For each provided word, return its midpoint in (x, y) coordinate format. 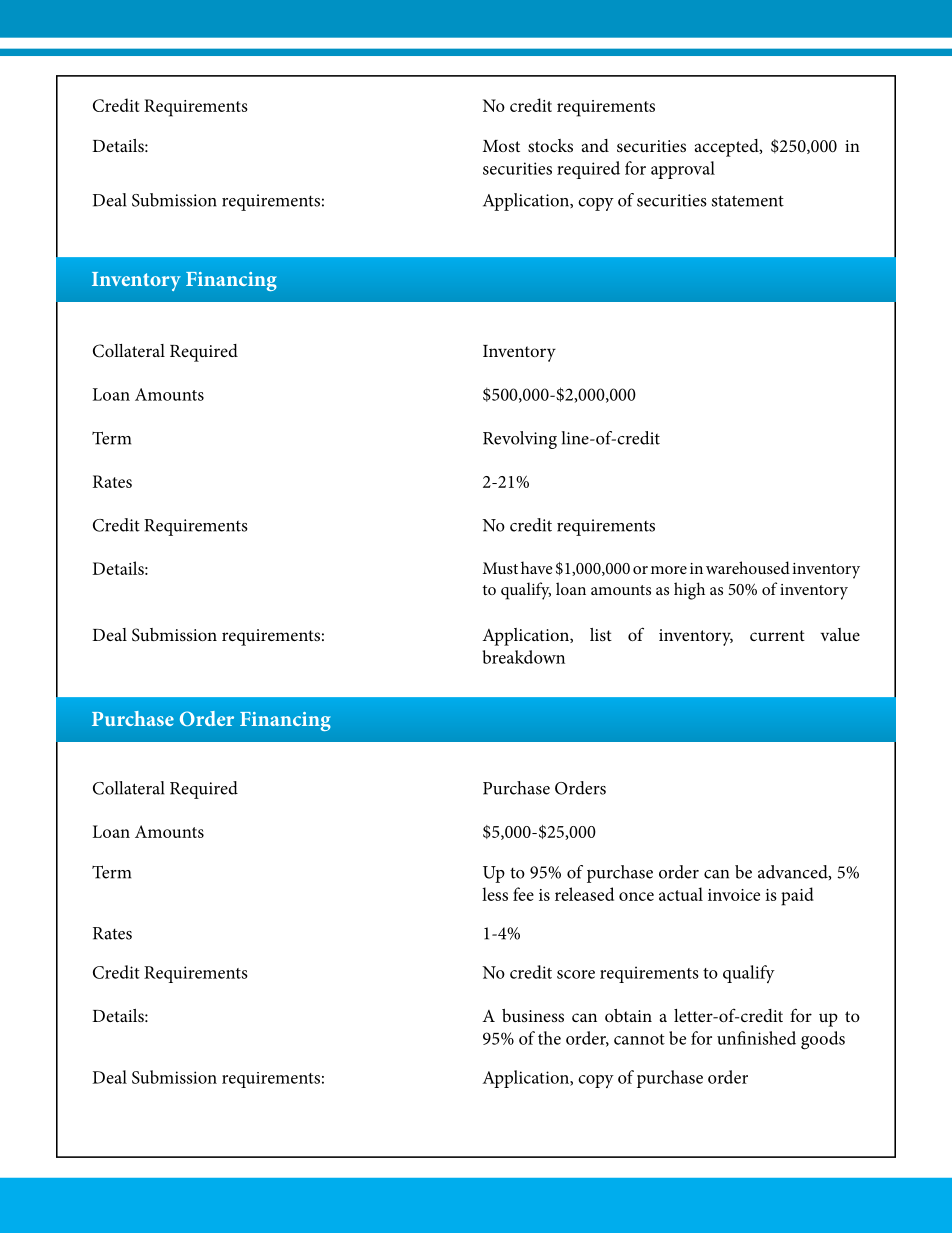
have (537, 567)
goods (823, 1040)
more (669, 570)
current (777, 635)
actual (681, 894)
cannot (639, 1039)
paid (797, 896)
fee (523, 894)
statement (748, 201)
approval (683, 170)
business (533, 1015)
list (601, 634)
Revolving (520, 440)
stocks (550, 145)
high (689, 591)
